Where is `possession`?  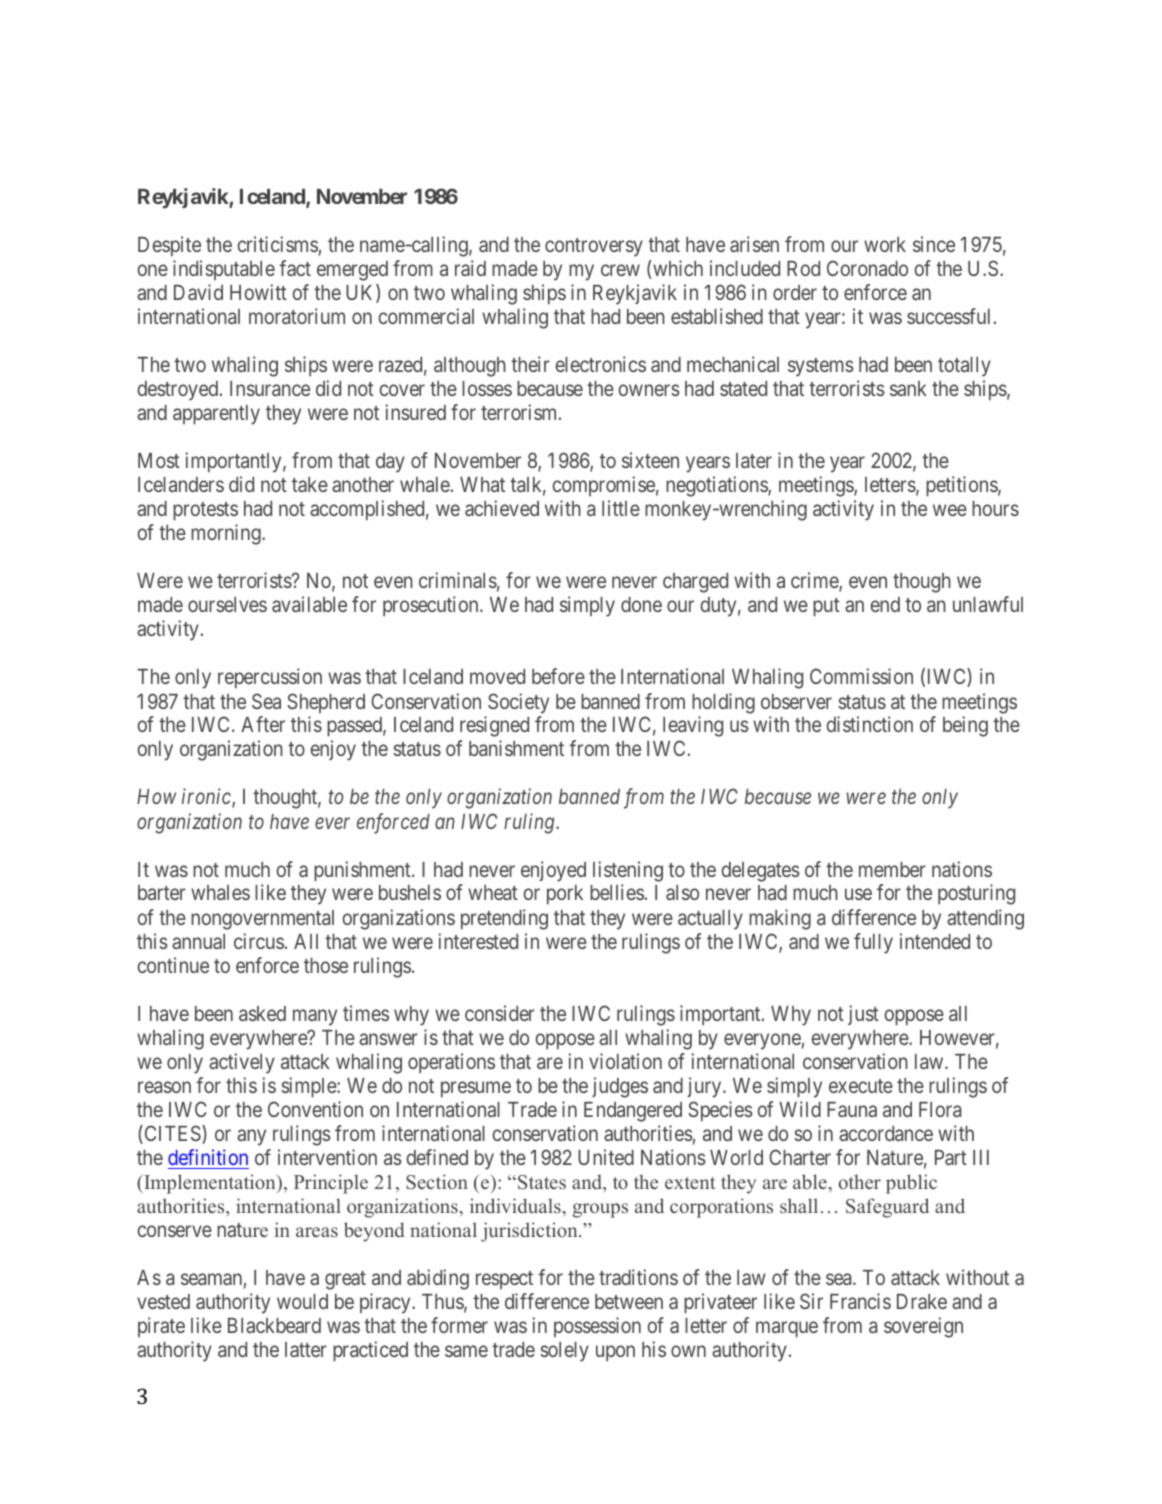
possession is located at coordinates (597, 1327).
